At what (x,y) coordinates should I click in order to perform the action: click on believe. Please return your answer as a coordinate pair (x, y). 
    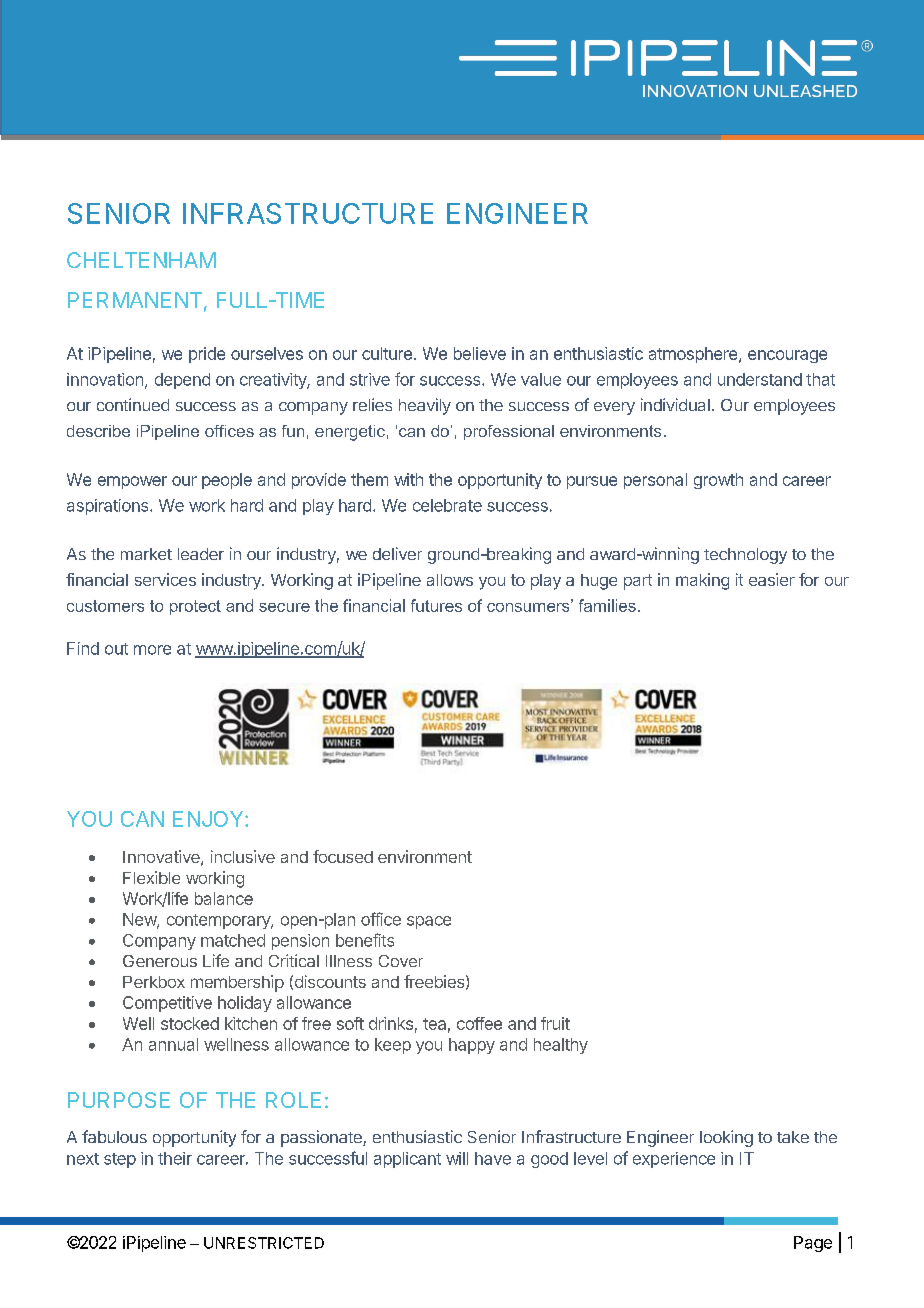
    Looking at the image, I should click on (480, 353).
